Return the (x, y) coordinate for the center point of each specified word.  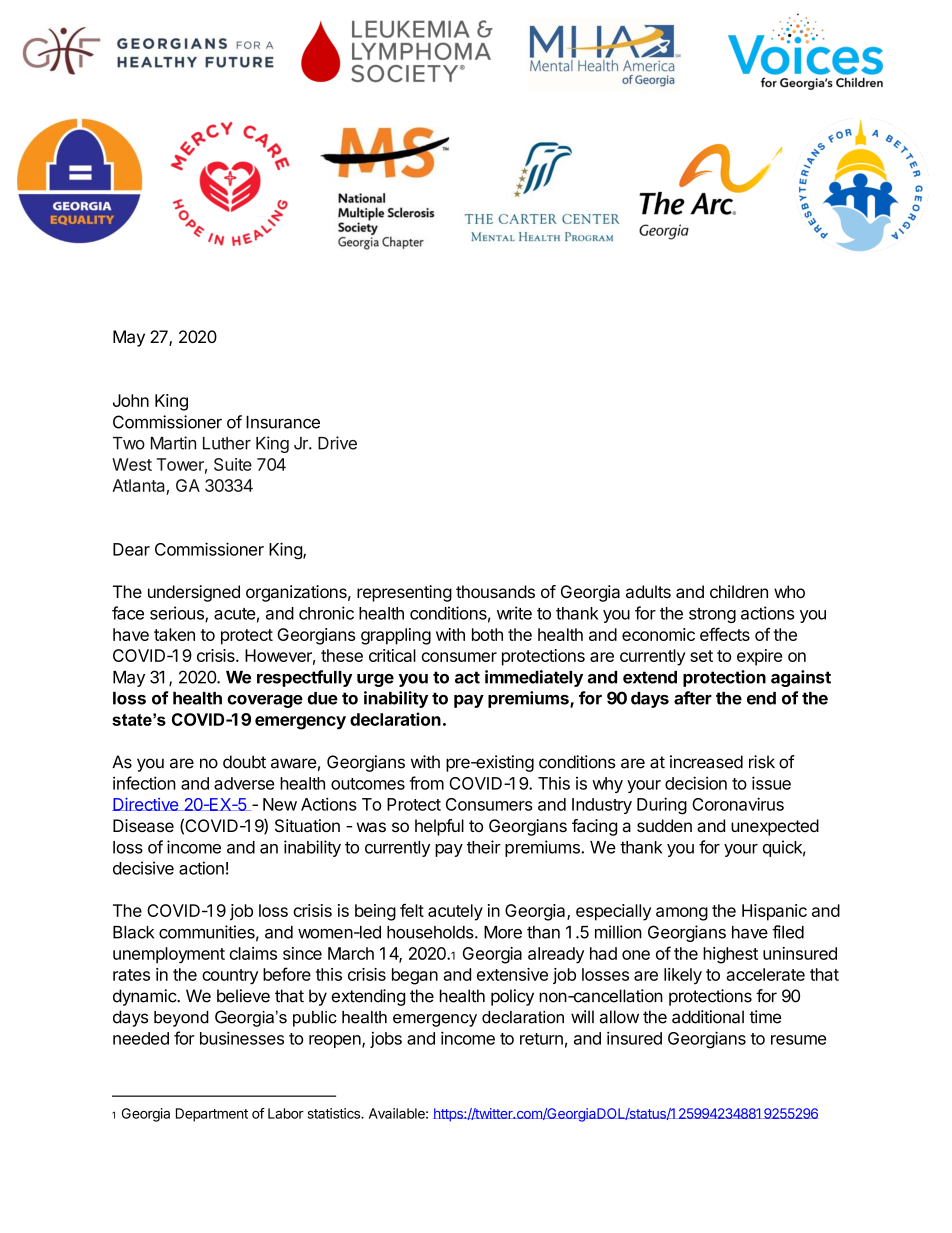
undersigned (194, 593)
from (426, 783)
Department (212, 1115)
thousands (495, 591)
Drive (337, 443)
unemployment (169, 955)
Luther (227, 443)
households (431, 932)
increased (706, 762)
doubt (244, 762)
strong (712, 615)
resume (798, 1040)
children (739, 591)
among (682, 914)
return (541, 1039)
